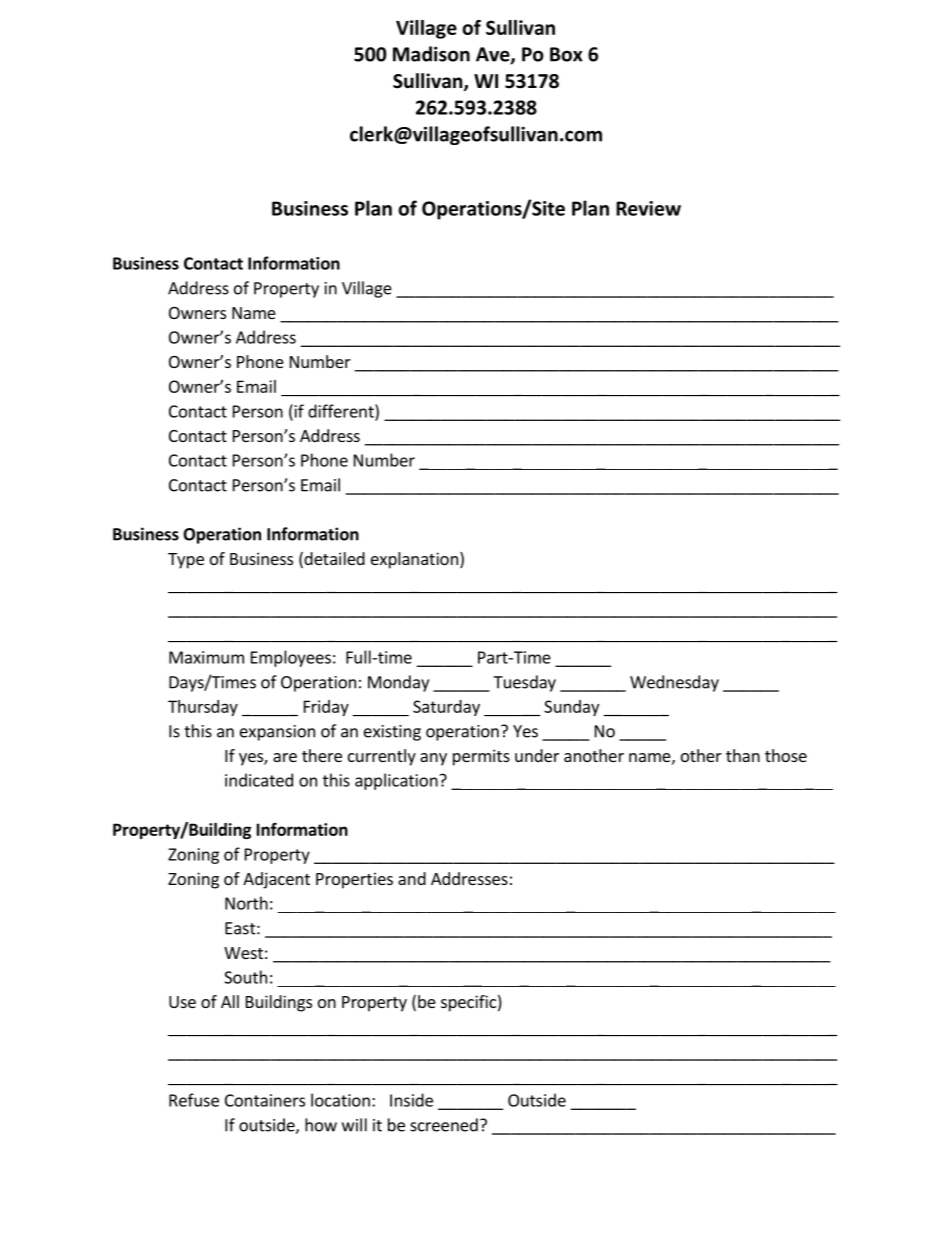 The height and width of the page is (1233, 952). What do you see at coordinates (481, 757) in the page?
I see `permits` at bounding box center [481, 757].
